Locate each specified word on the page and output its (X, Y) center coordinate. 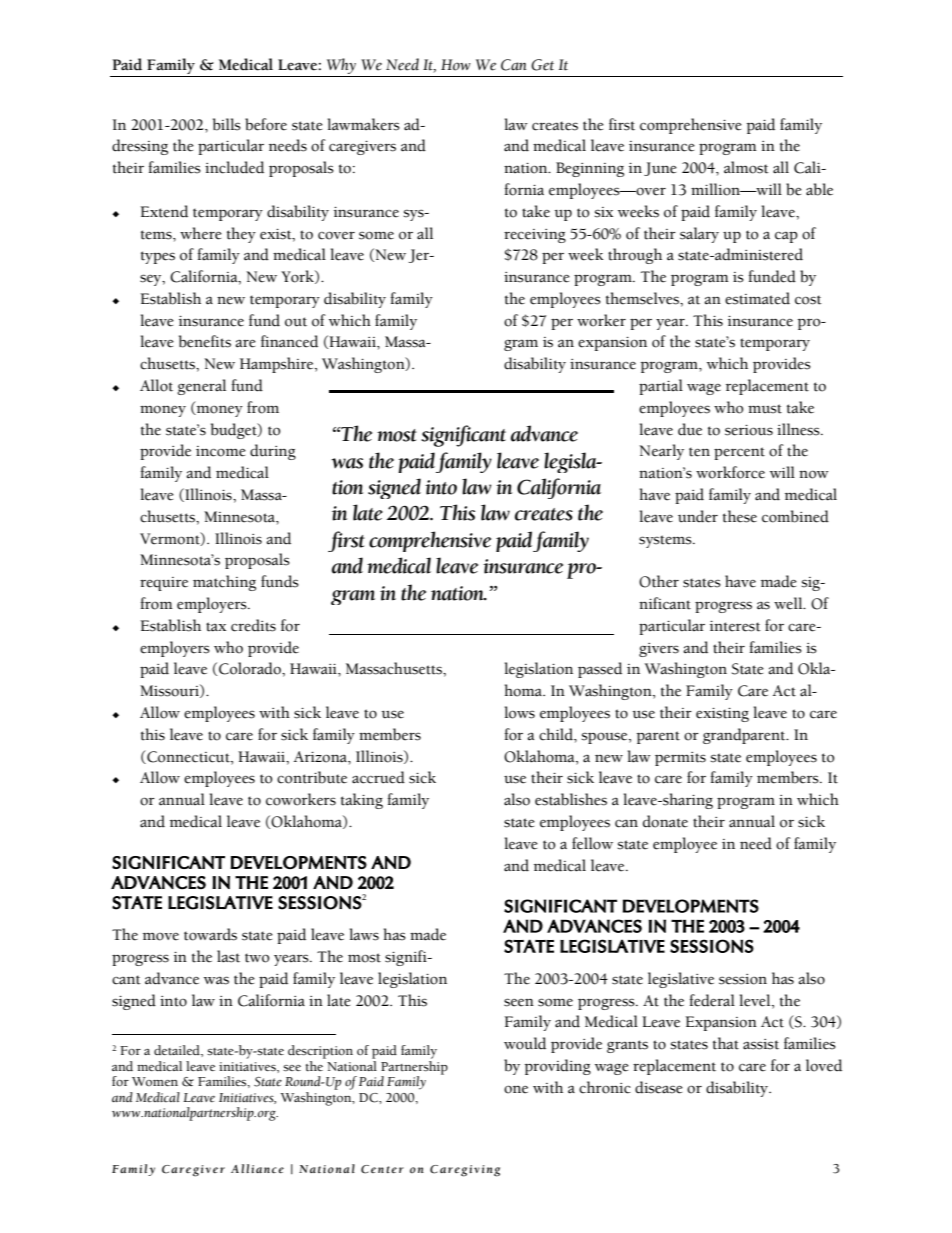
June (660, 169)
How (456, 65)
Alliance (257, 1168)
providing (557, 1067)
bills (227, 124)
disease (659, 1087)
